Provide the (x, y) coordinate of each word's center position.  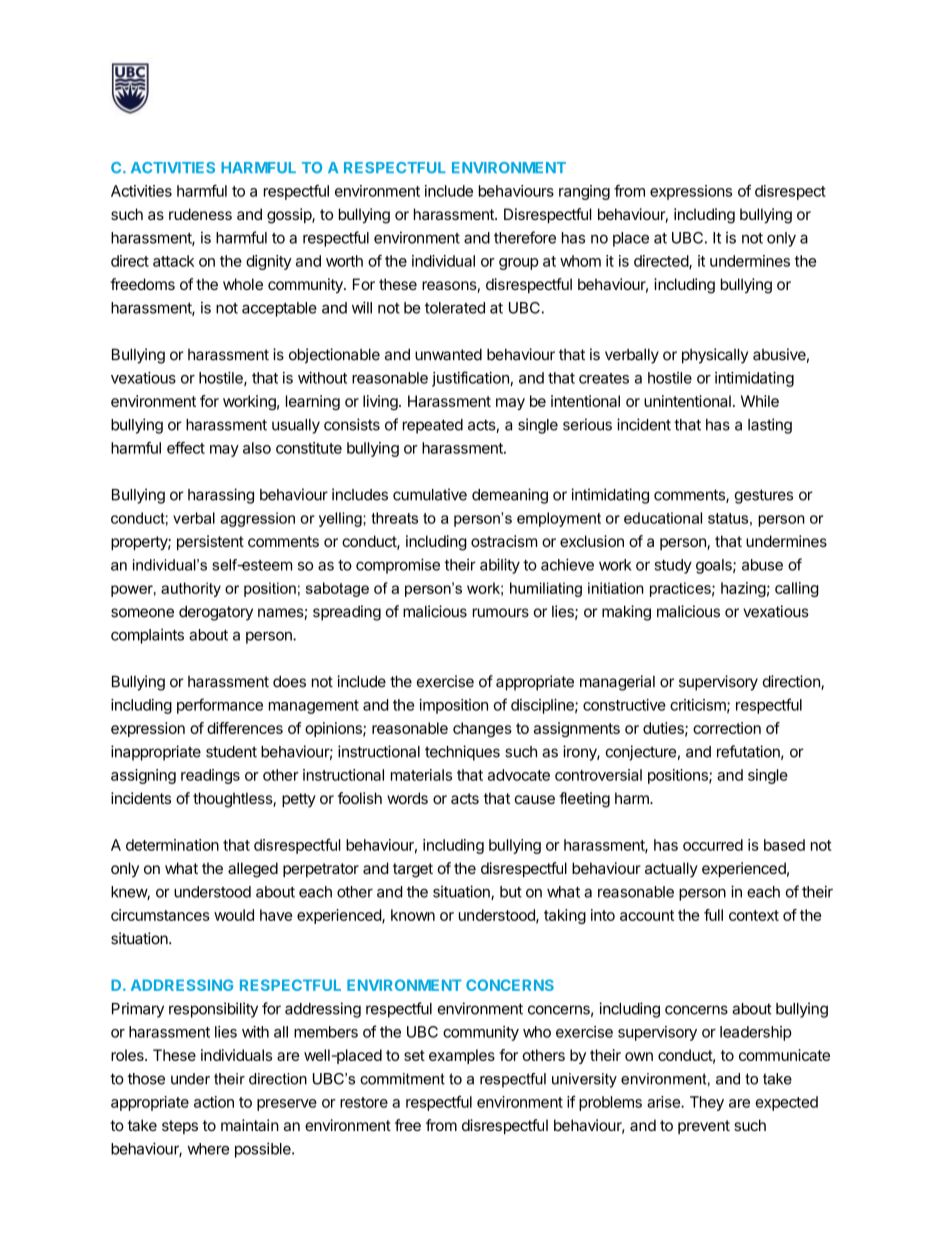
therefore (525, 237)
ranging (584, 192)
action (214, 1102)
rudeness (200, 214)
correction (727, 728)
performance (220, 706)
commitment (402, 1079)
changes (482, 729)
